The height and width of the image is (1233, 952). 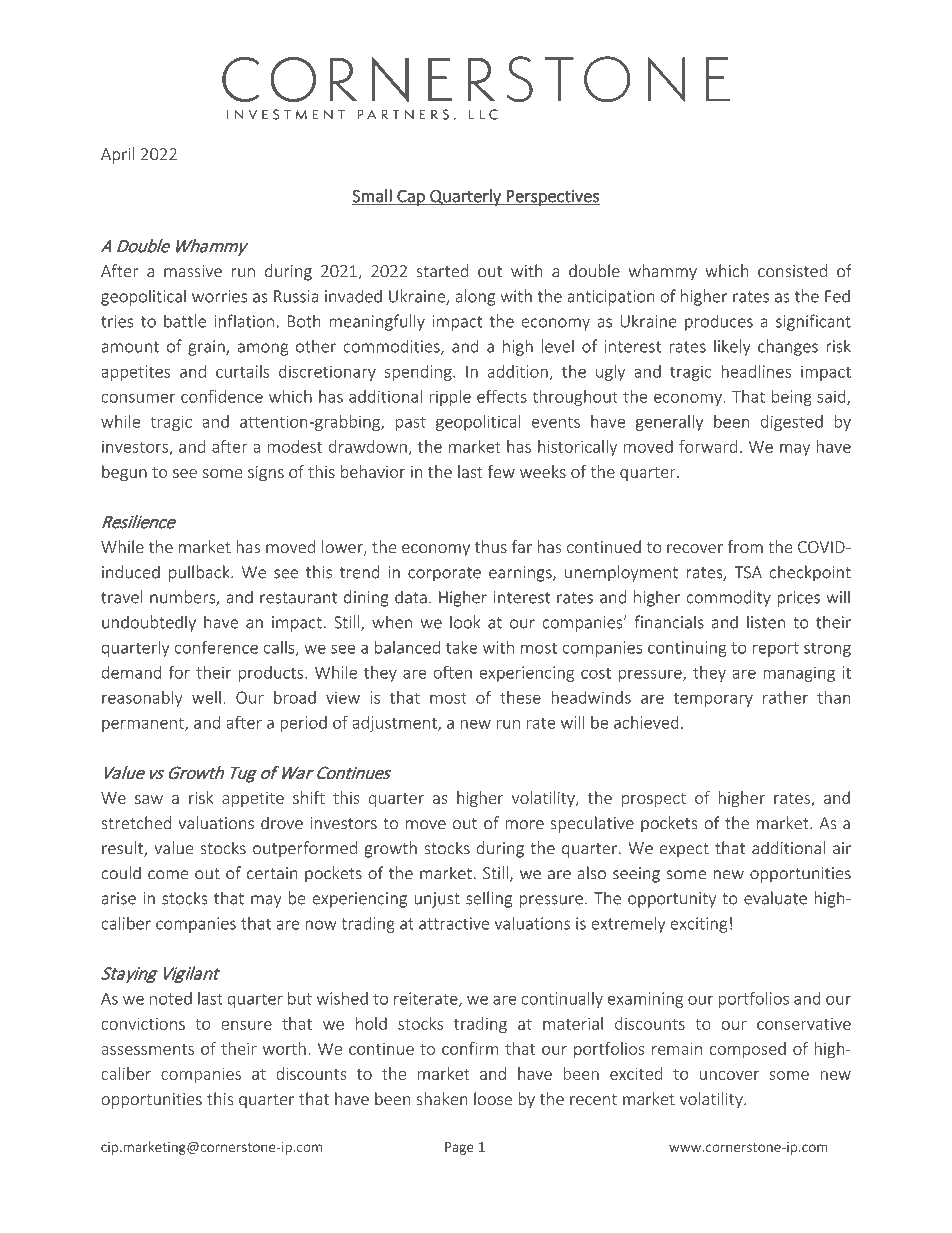 I want to click on assessments, so click(x=147, y=1049).
